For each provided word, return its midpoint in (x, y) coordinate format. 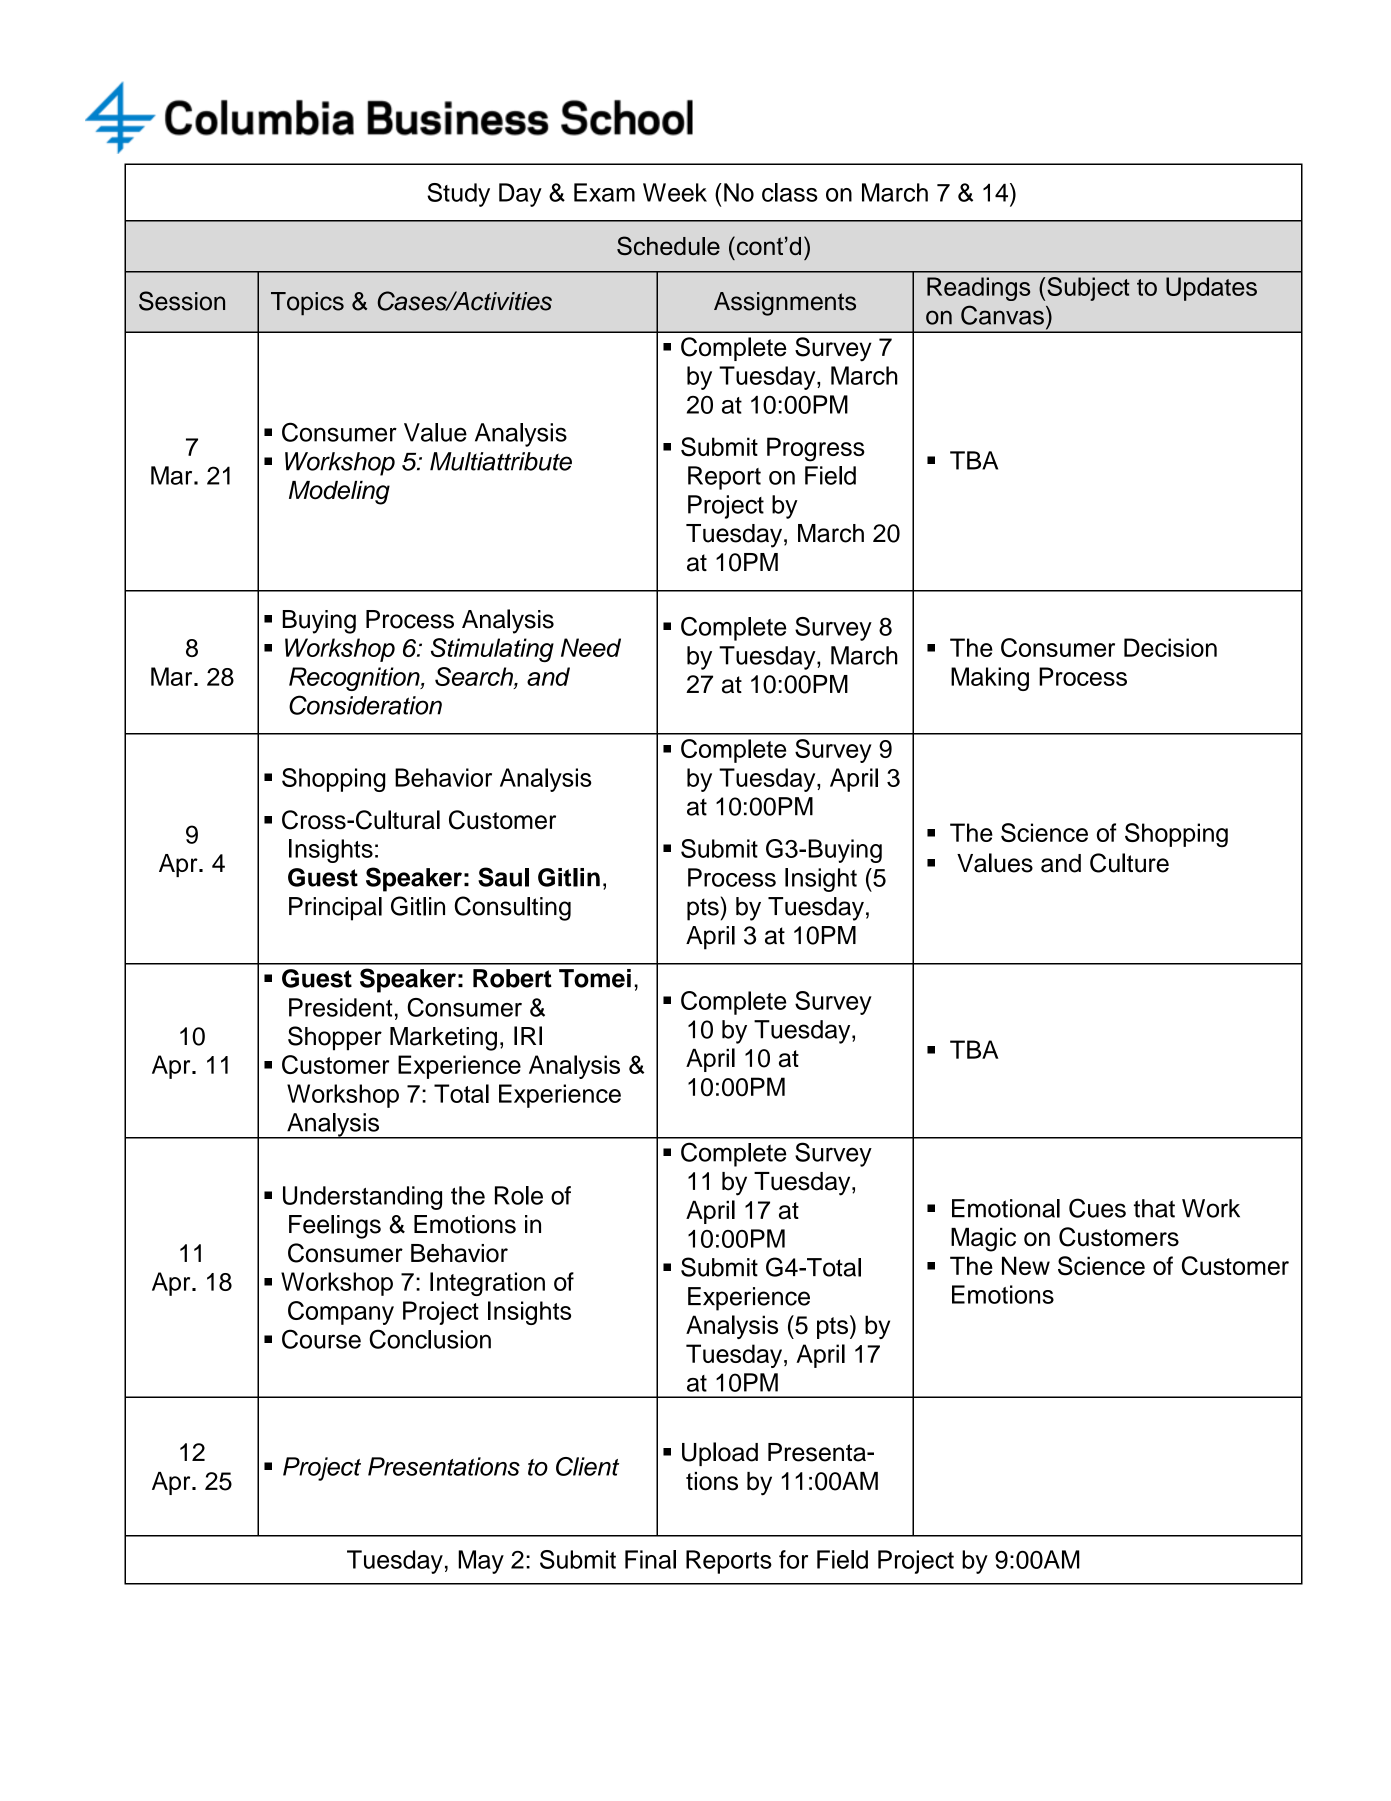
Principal (335, 909)
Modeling (339, 493)
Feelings (335, 1227)
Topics (307, 304)
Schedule (668, 245)
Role (519, 1195)
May (481, 1562)
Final (650, 1559)
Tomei (595, 978)
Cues (1097, 1208)
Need (591, 647)
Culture (1129, 863)
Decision (1170, 647)
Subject (1088, 289)
